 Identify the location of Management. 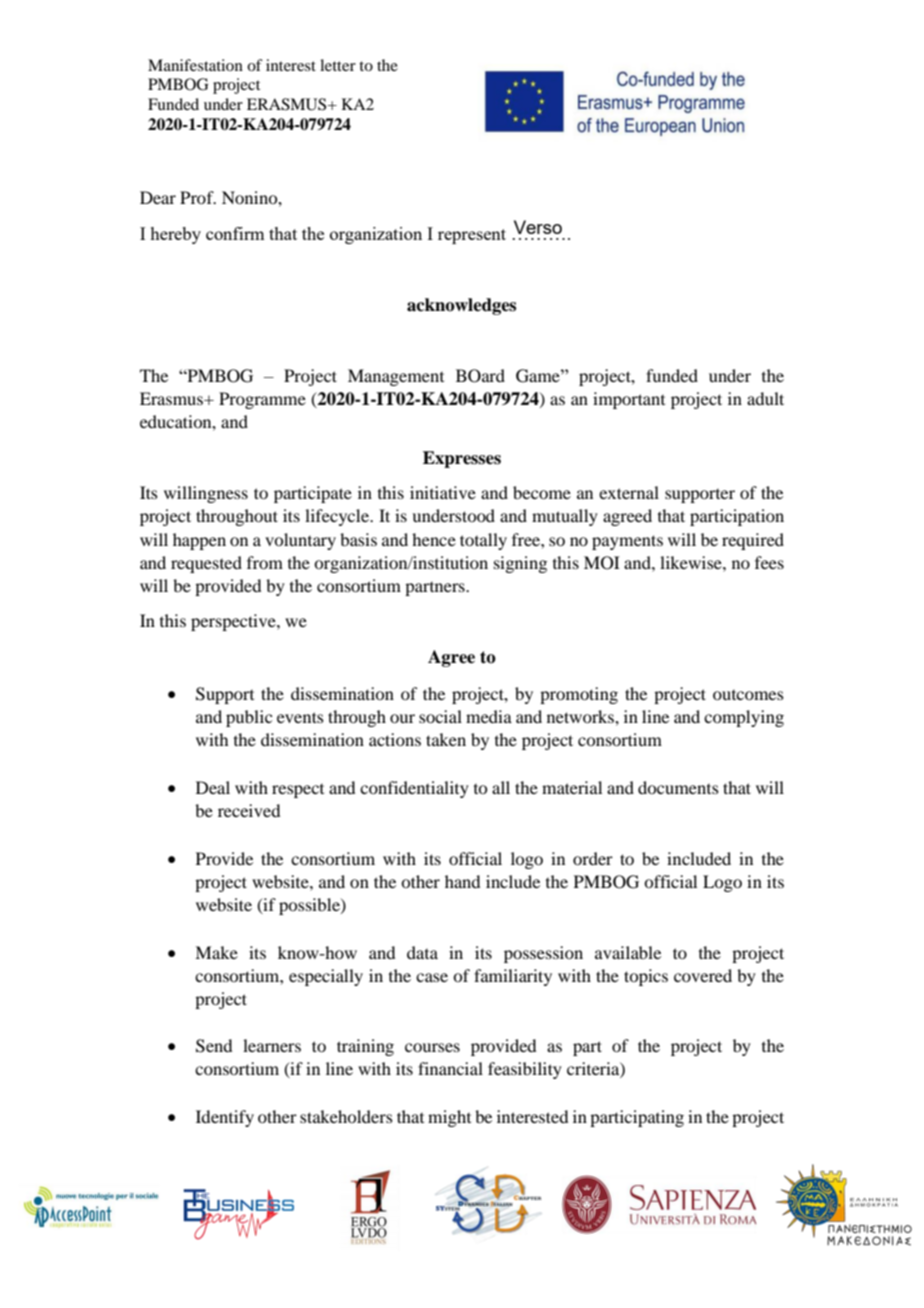
(396, 377).
